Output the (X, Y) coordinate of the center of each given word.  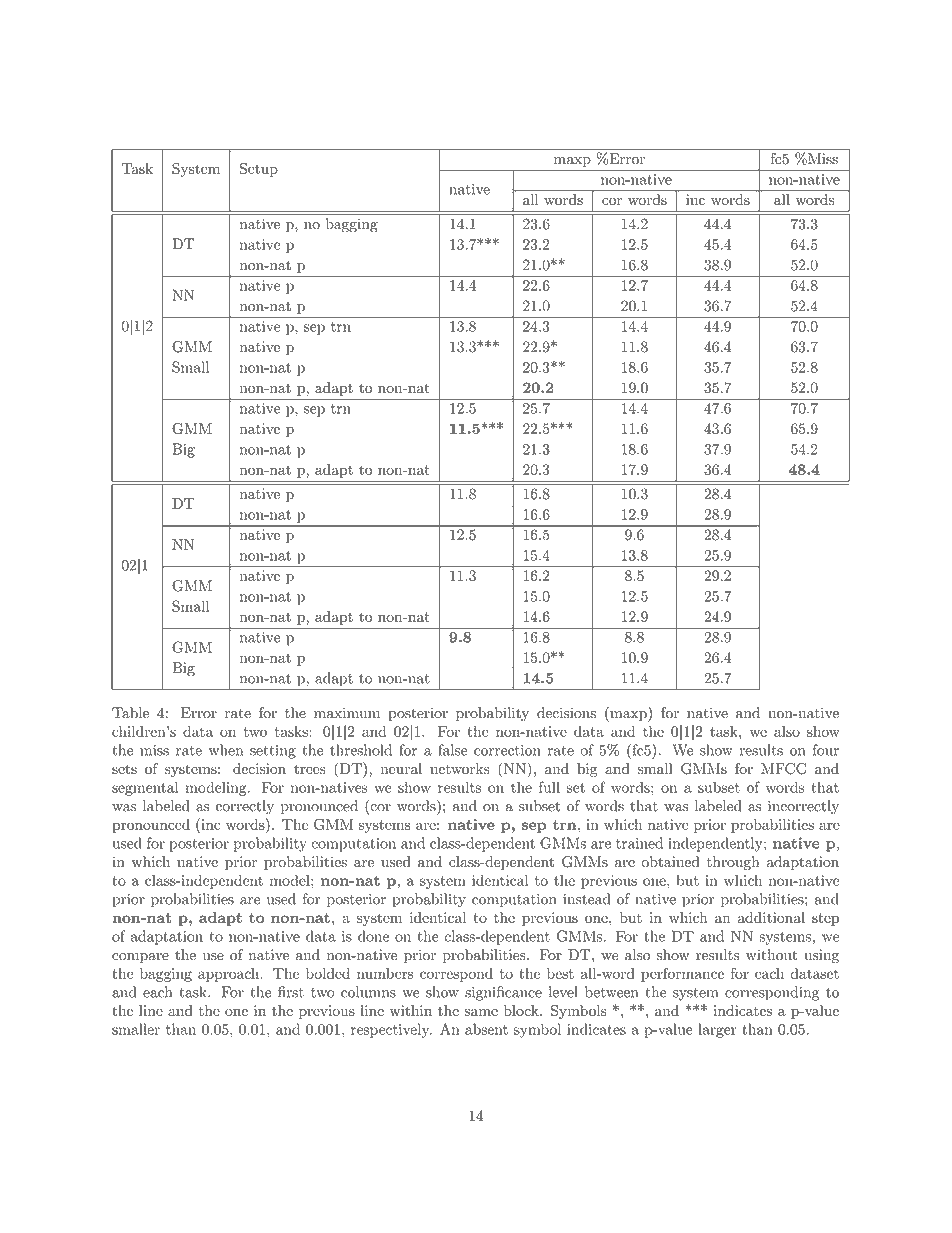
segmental (145, 788)
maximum (347, 713)
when (226, 750)
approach (230, 975)
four (826, 750)
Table (130, 713)
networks (460, 768)
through (733, 863)
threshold (361, 750)
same (481, 1012)
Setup (259, 169)
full (549, 787)
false (452, 750)
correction (507, 750)
